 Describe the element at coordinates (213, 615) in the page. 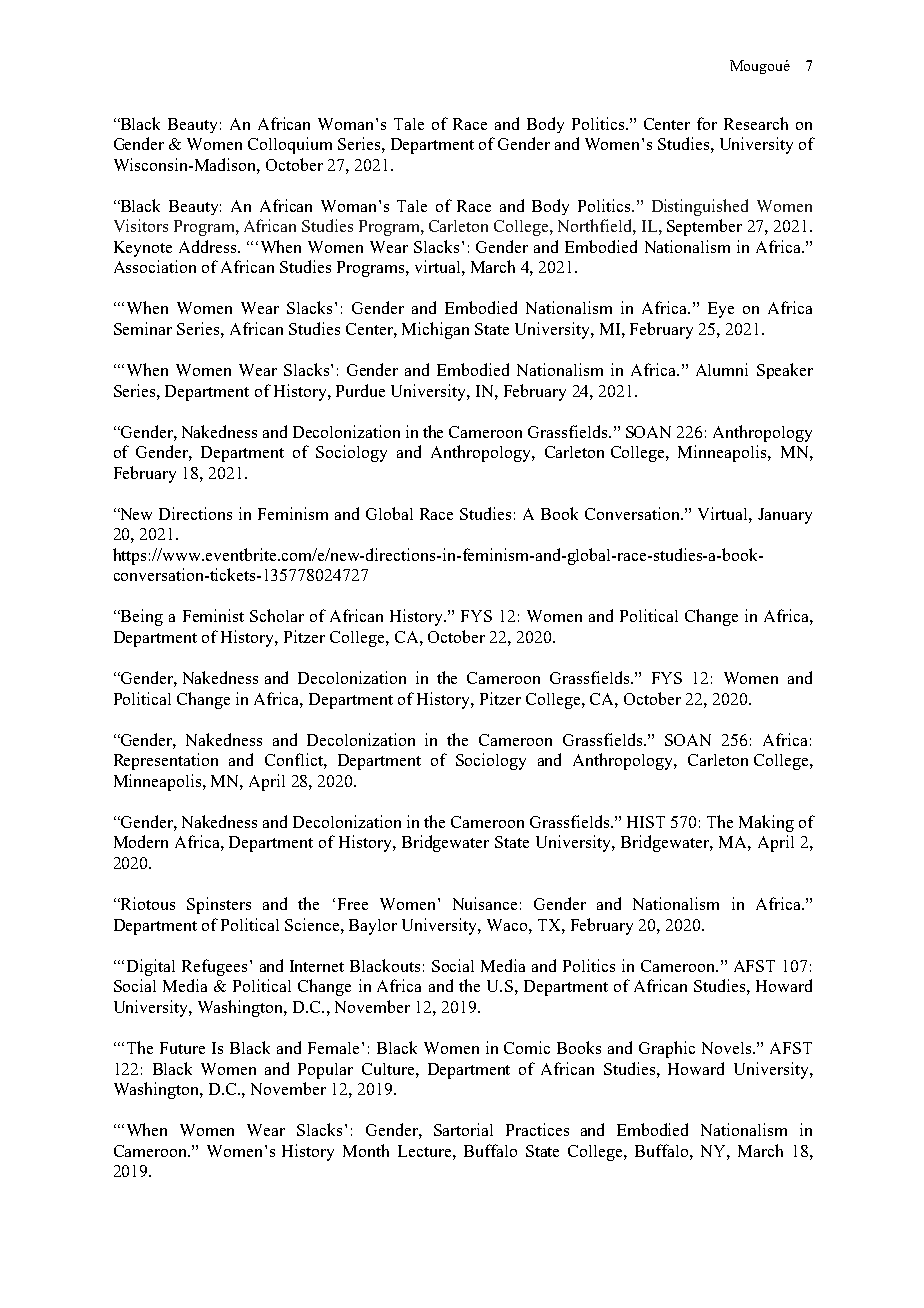

I see `Feminist` at that location.
